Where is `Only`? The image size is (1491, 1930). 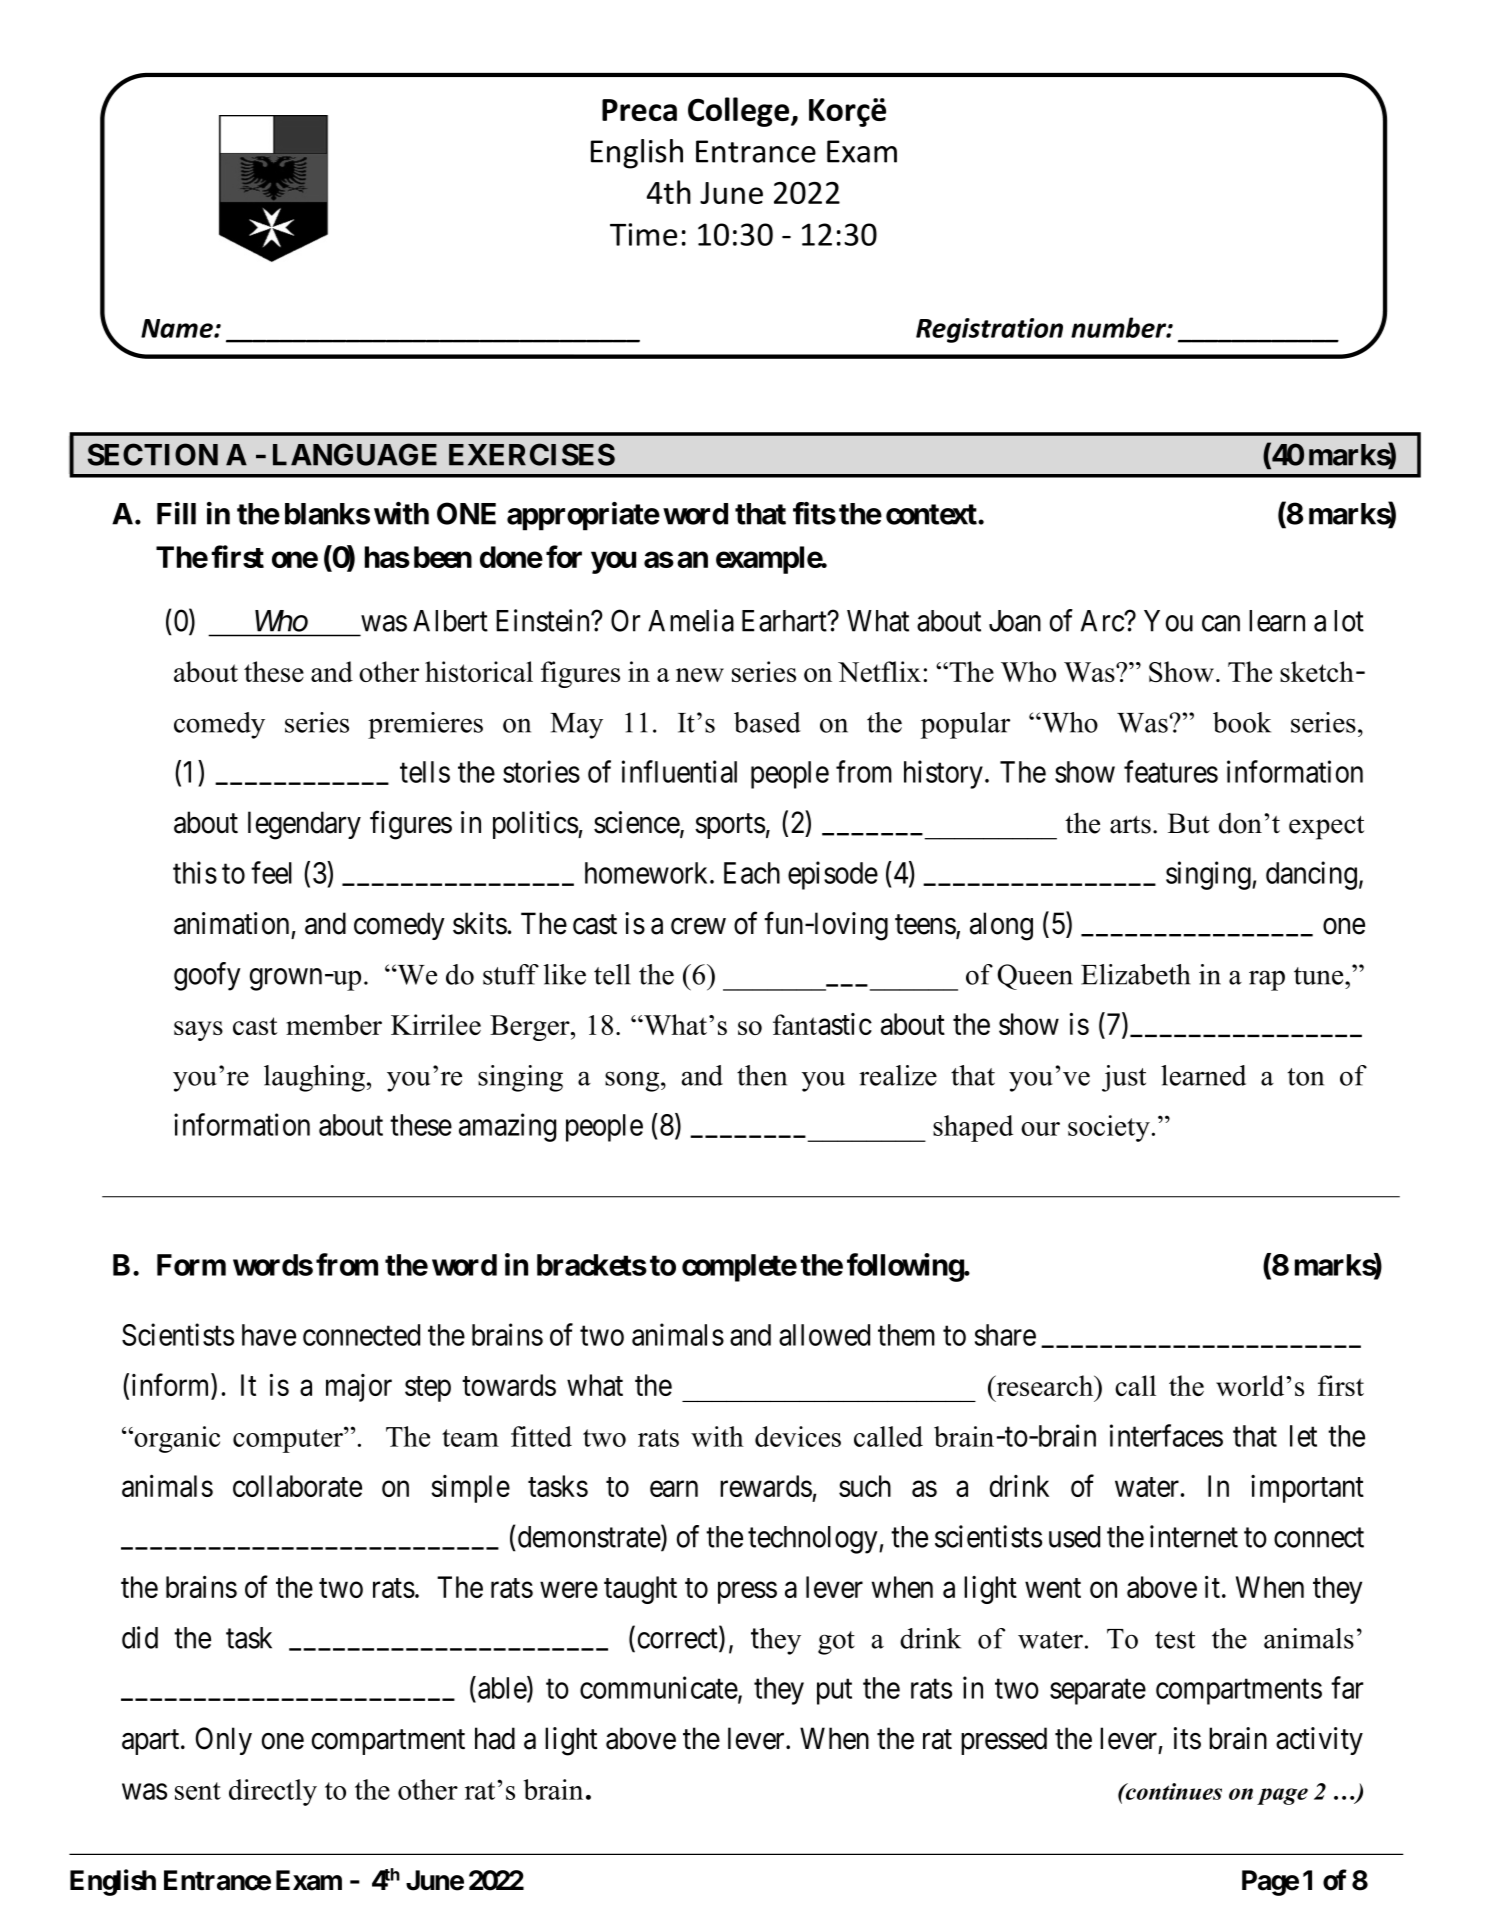 Only is located at coordinates (223, 1741).
